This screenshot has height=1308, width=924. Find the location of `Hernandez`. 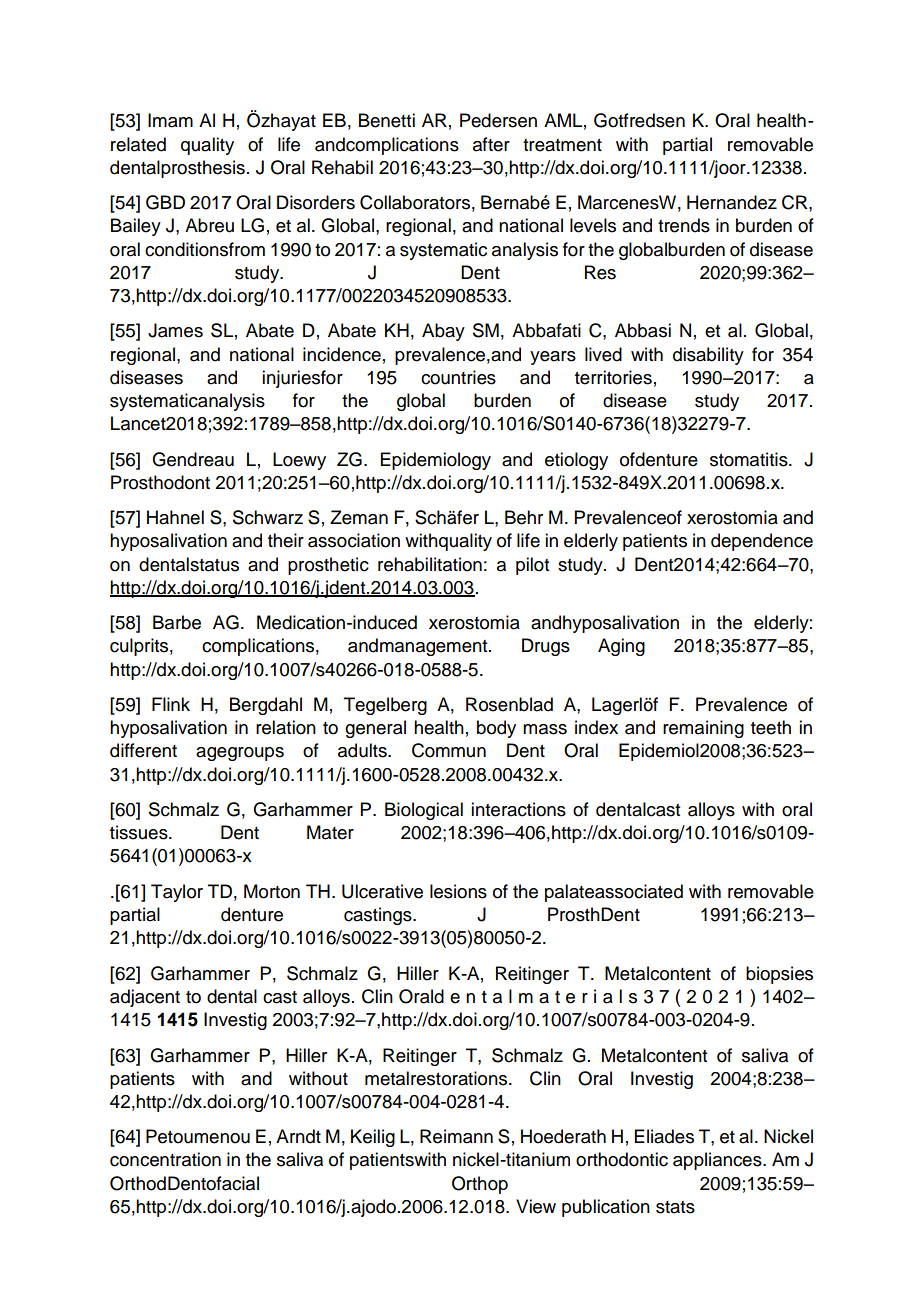

Hernandez is located at coordinates (732, 202).
